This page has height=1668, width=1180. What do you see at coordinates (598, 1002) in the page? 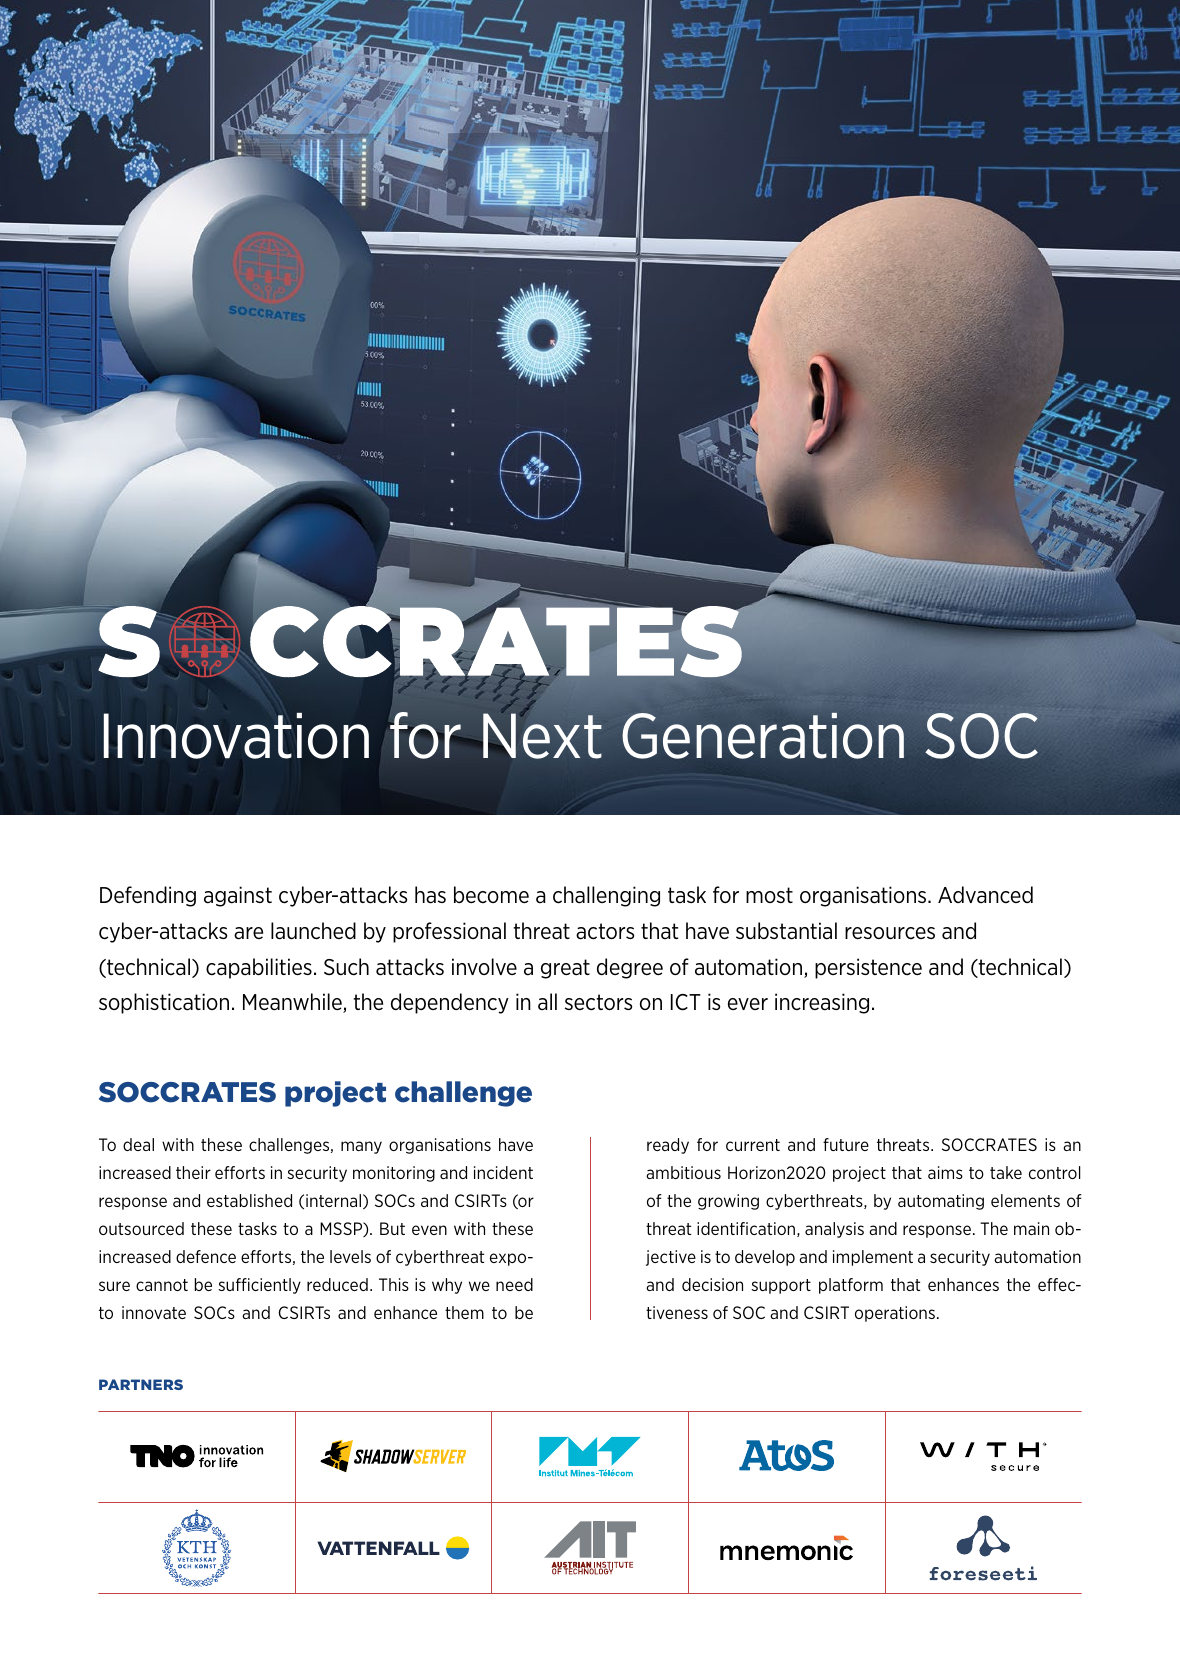
I see `sectors` at bounding box center [598, 1002].
